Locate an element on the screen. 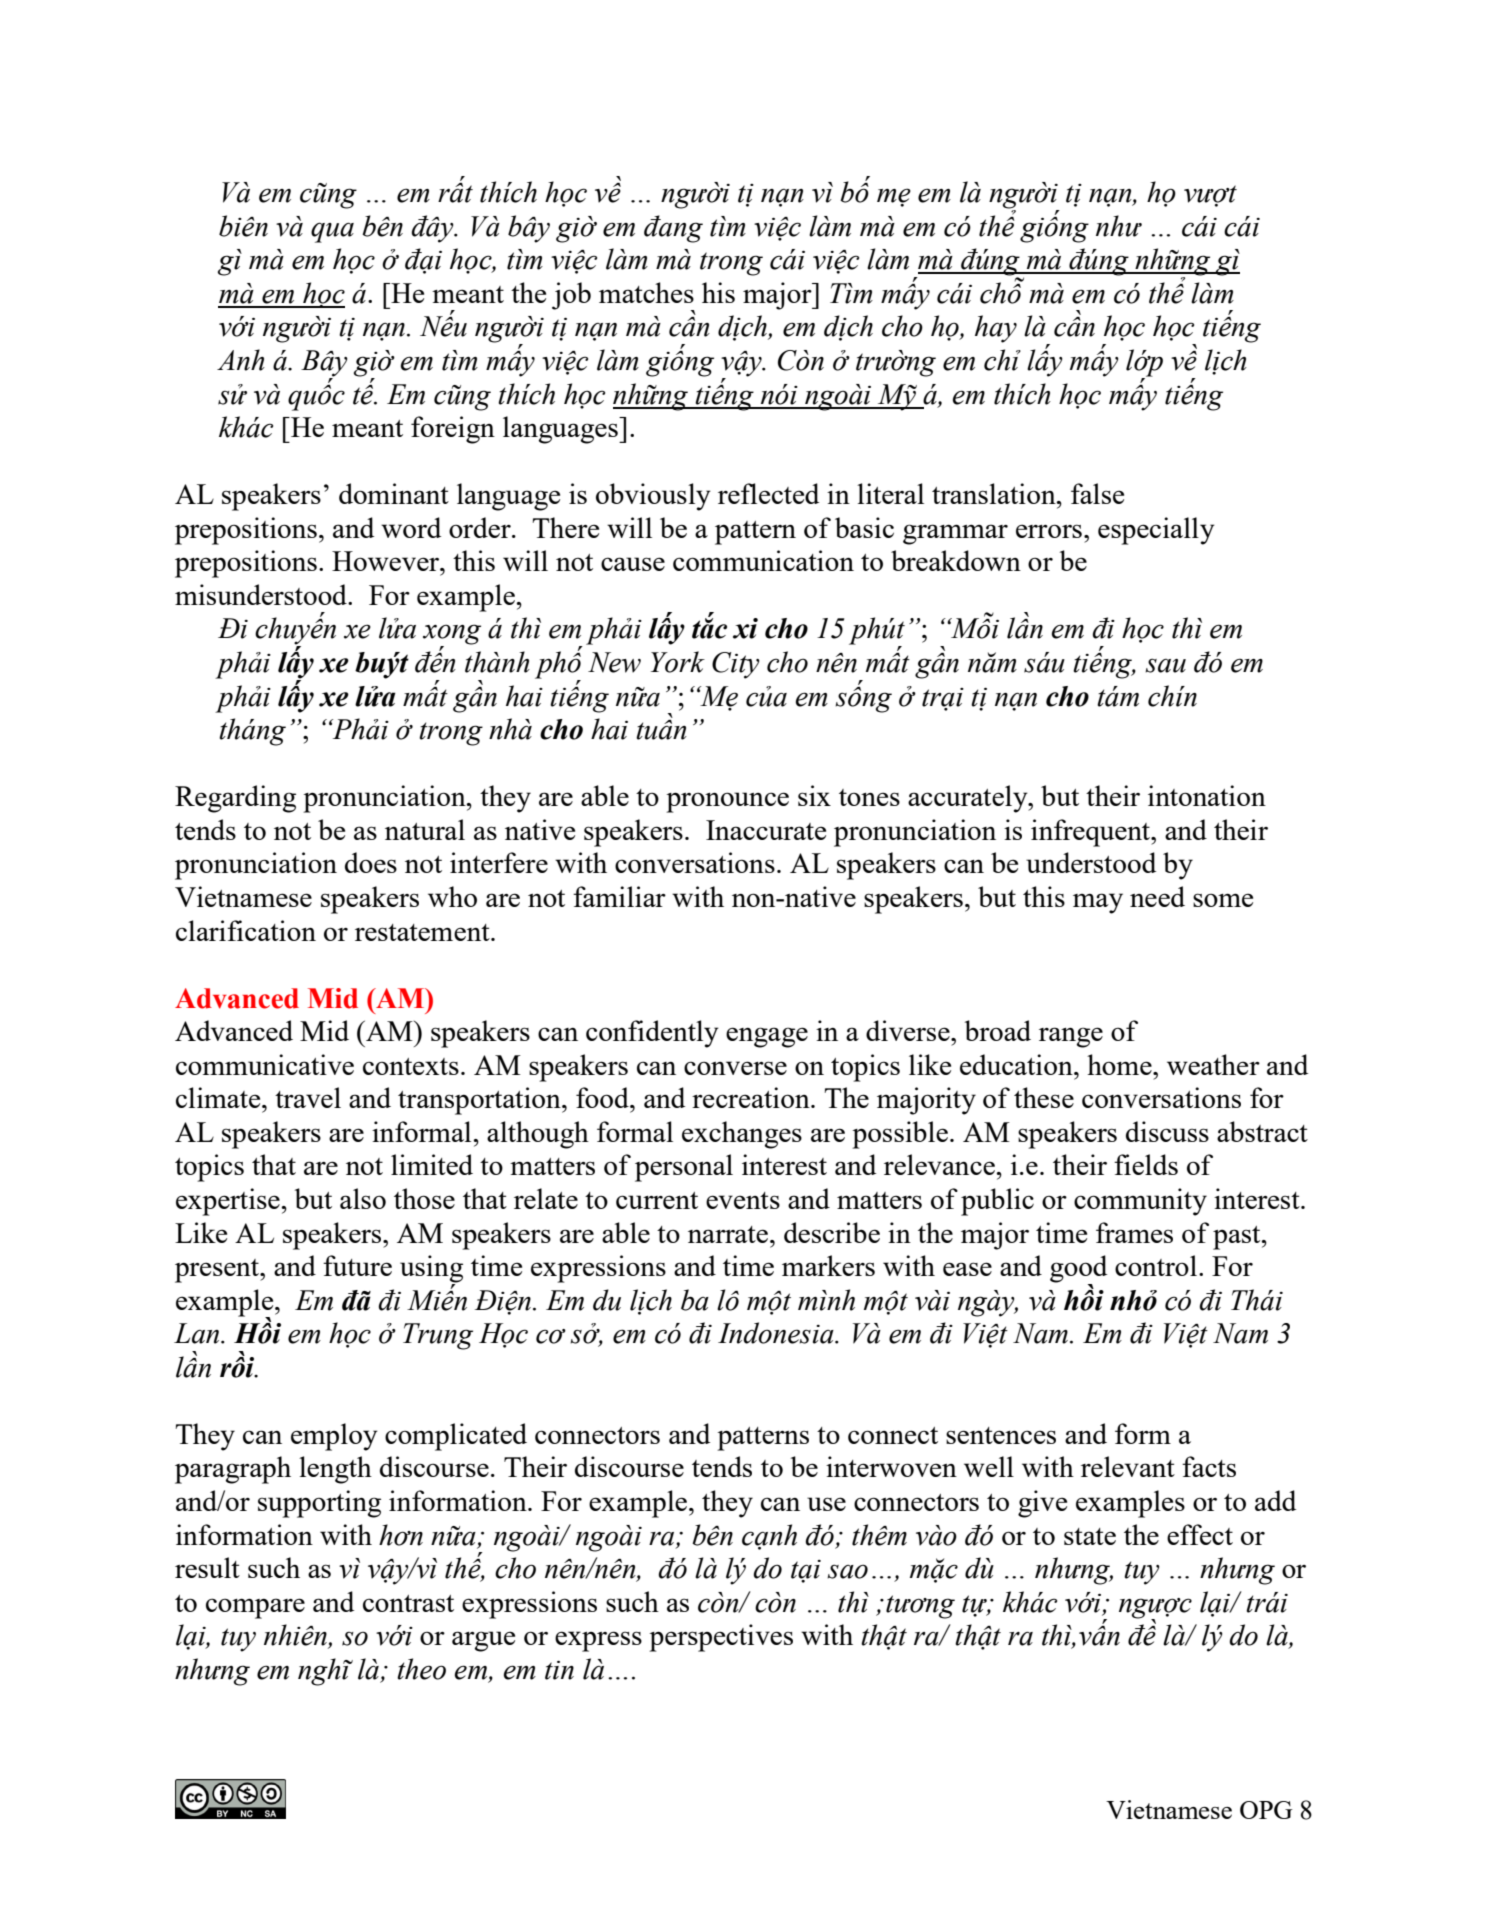 The width and height of the screenshot is (1488, 1926). contrast is located at coordinates (408, 1603).
